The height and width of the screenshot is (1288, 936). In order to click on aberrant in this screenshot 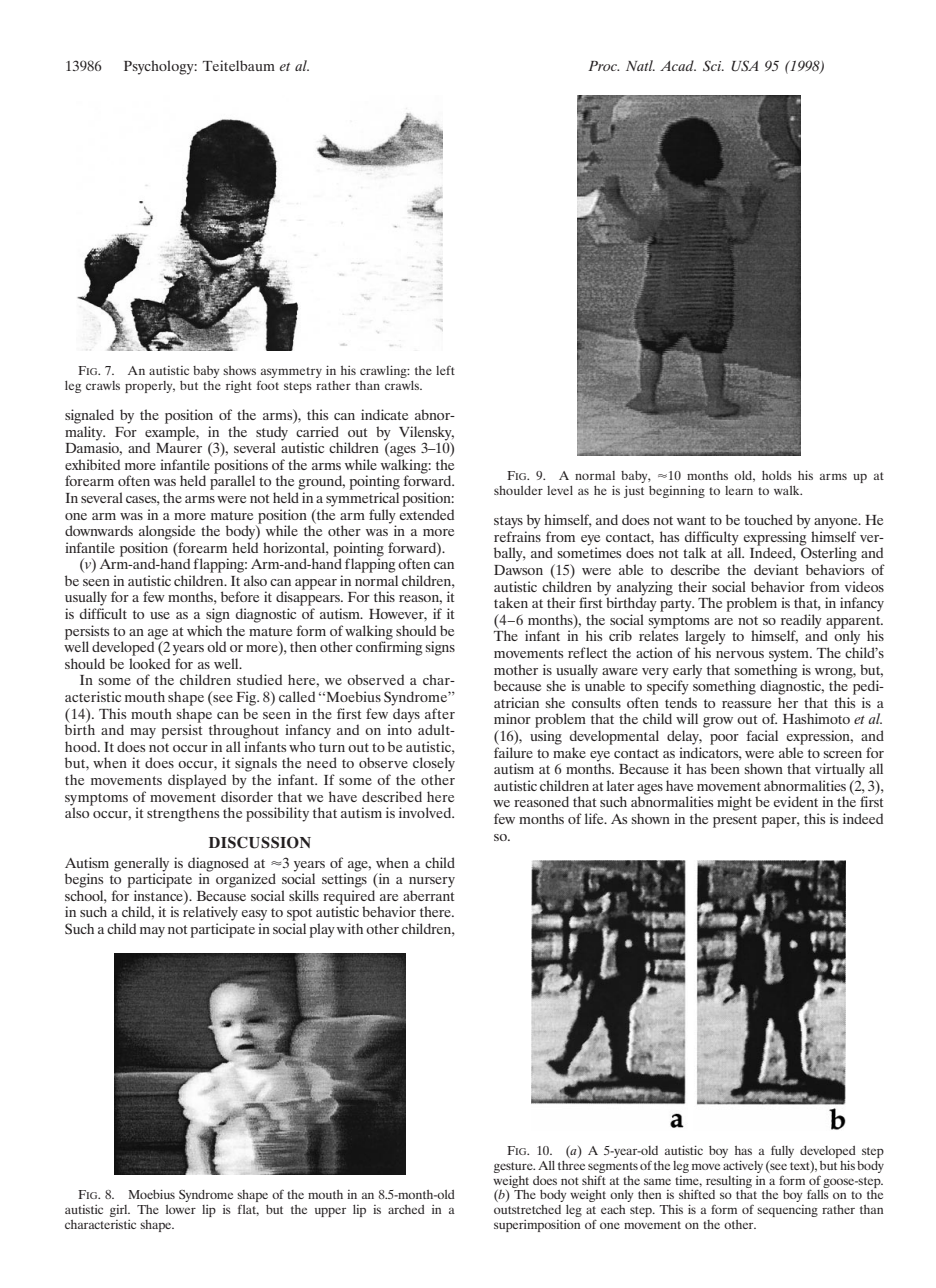, I will do `click(428, 895)`.
